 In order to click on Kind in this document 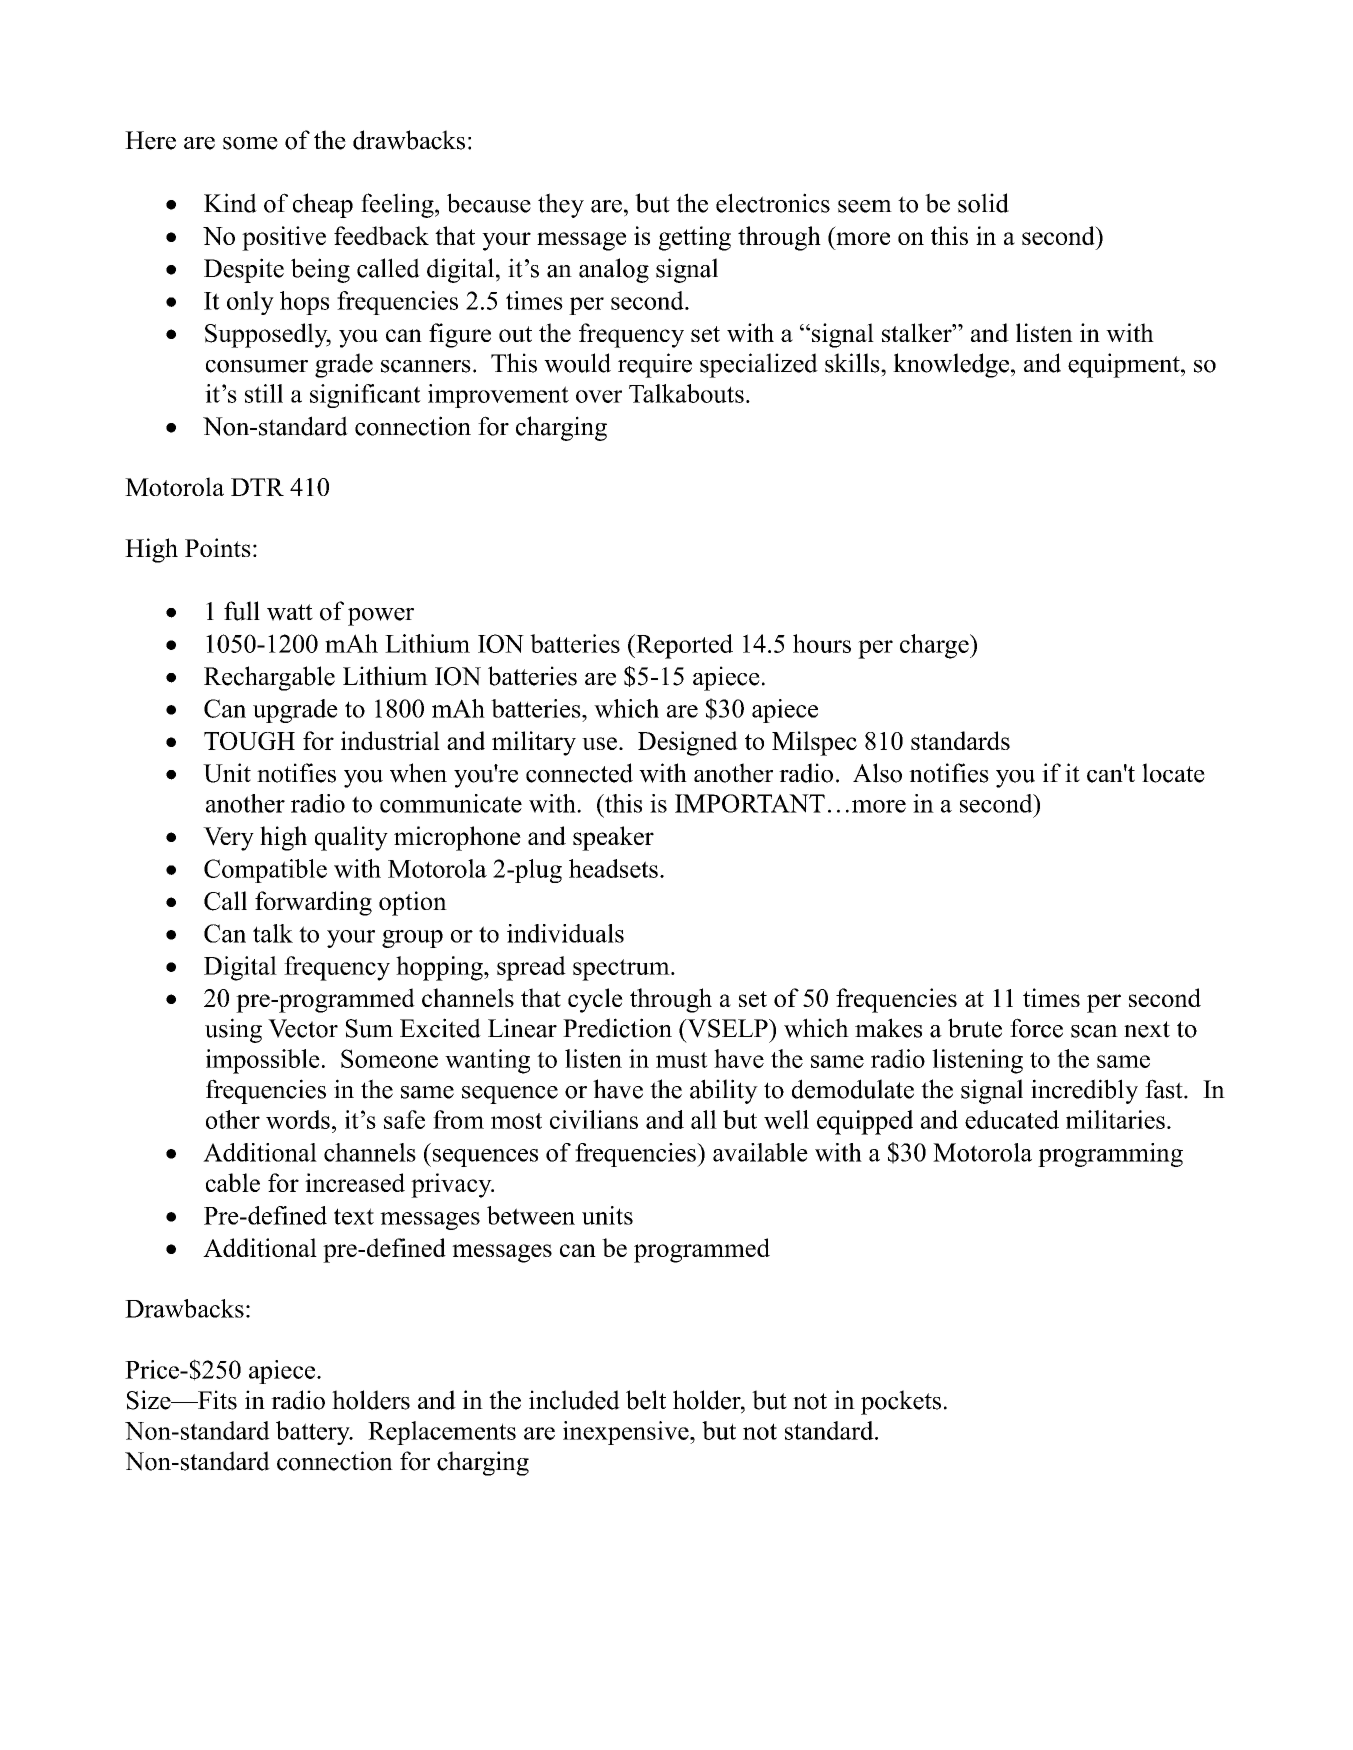, I will do `click(230, 203)`.
